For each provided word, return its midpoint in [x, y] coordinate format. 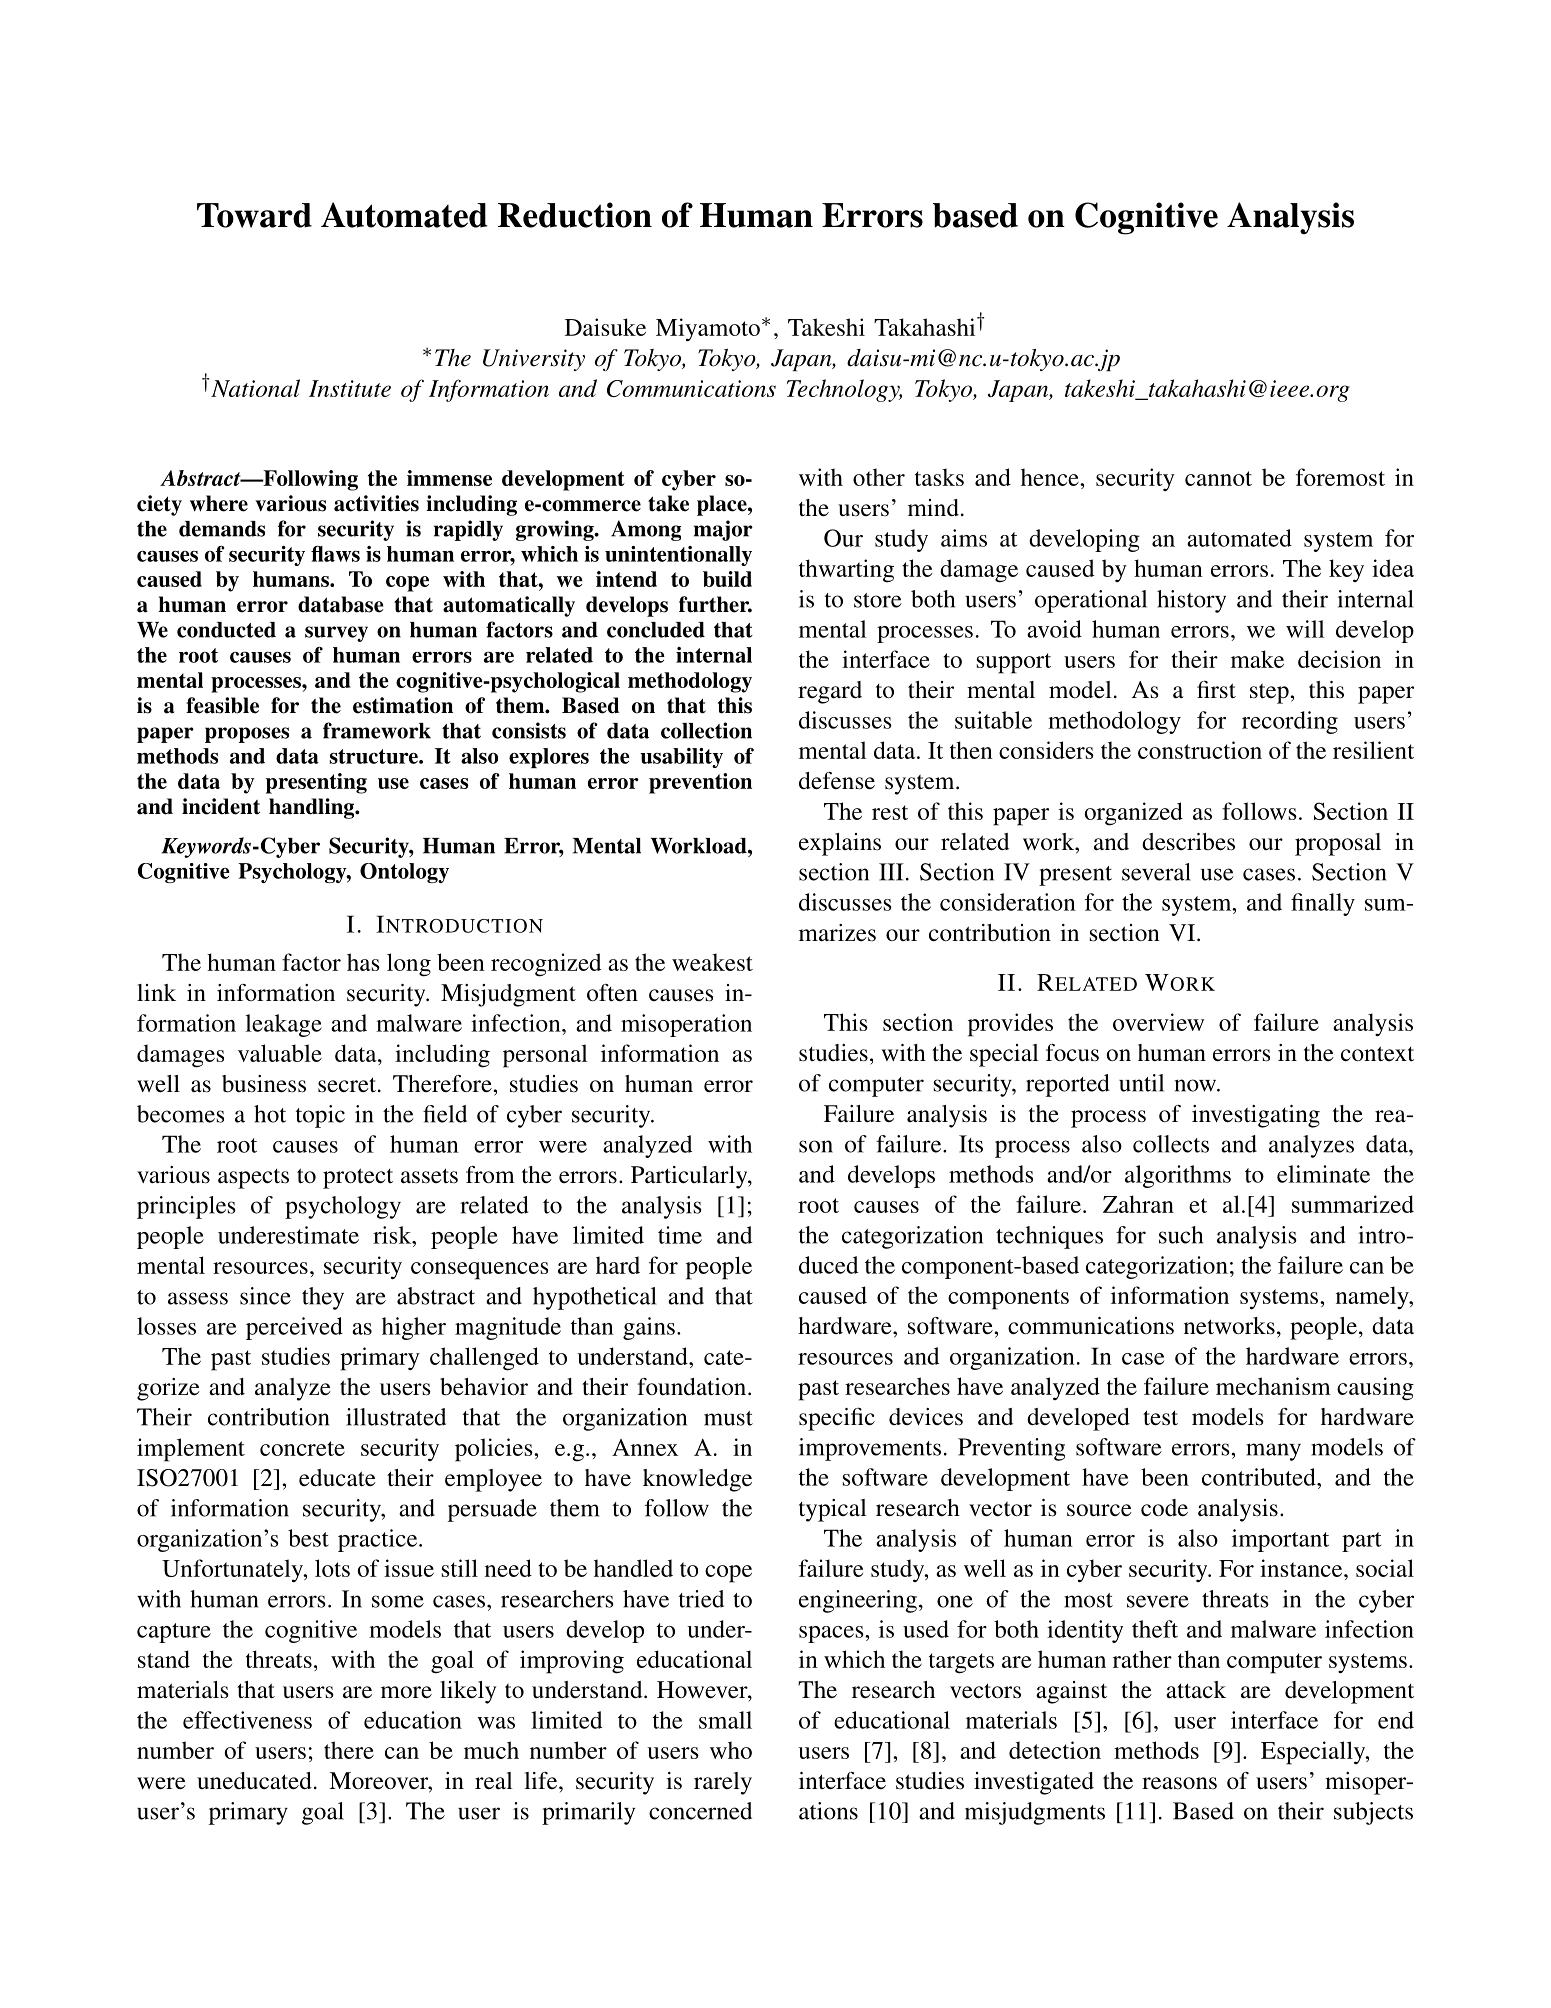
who [731, 1750]
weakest [712, 962]
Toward [254, 215]
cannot [1218, 478]
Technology [844, 390]
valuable [280, 1053]
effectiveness [247, 1720]
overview [1158, 1022]
